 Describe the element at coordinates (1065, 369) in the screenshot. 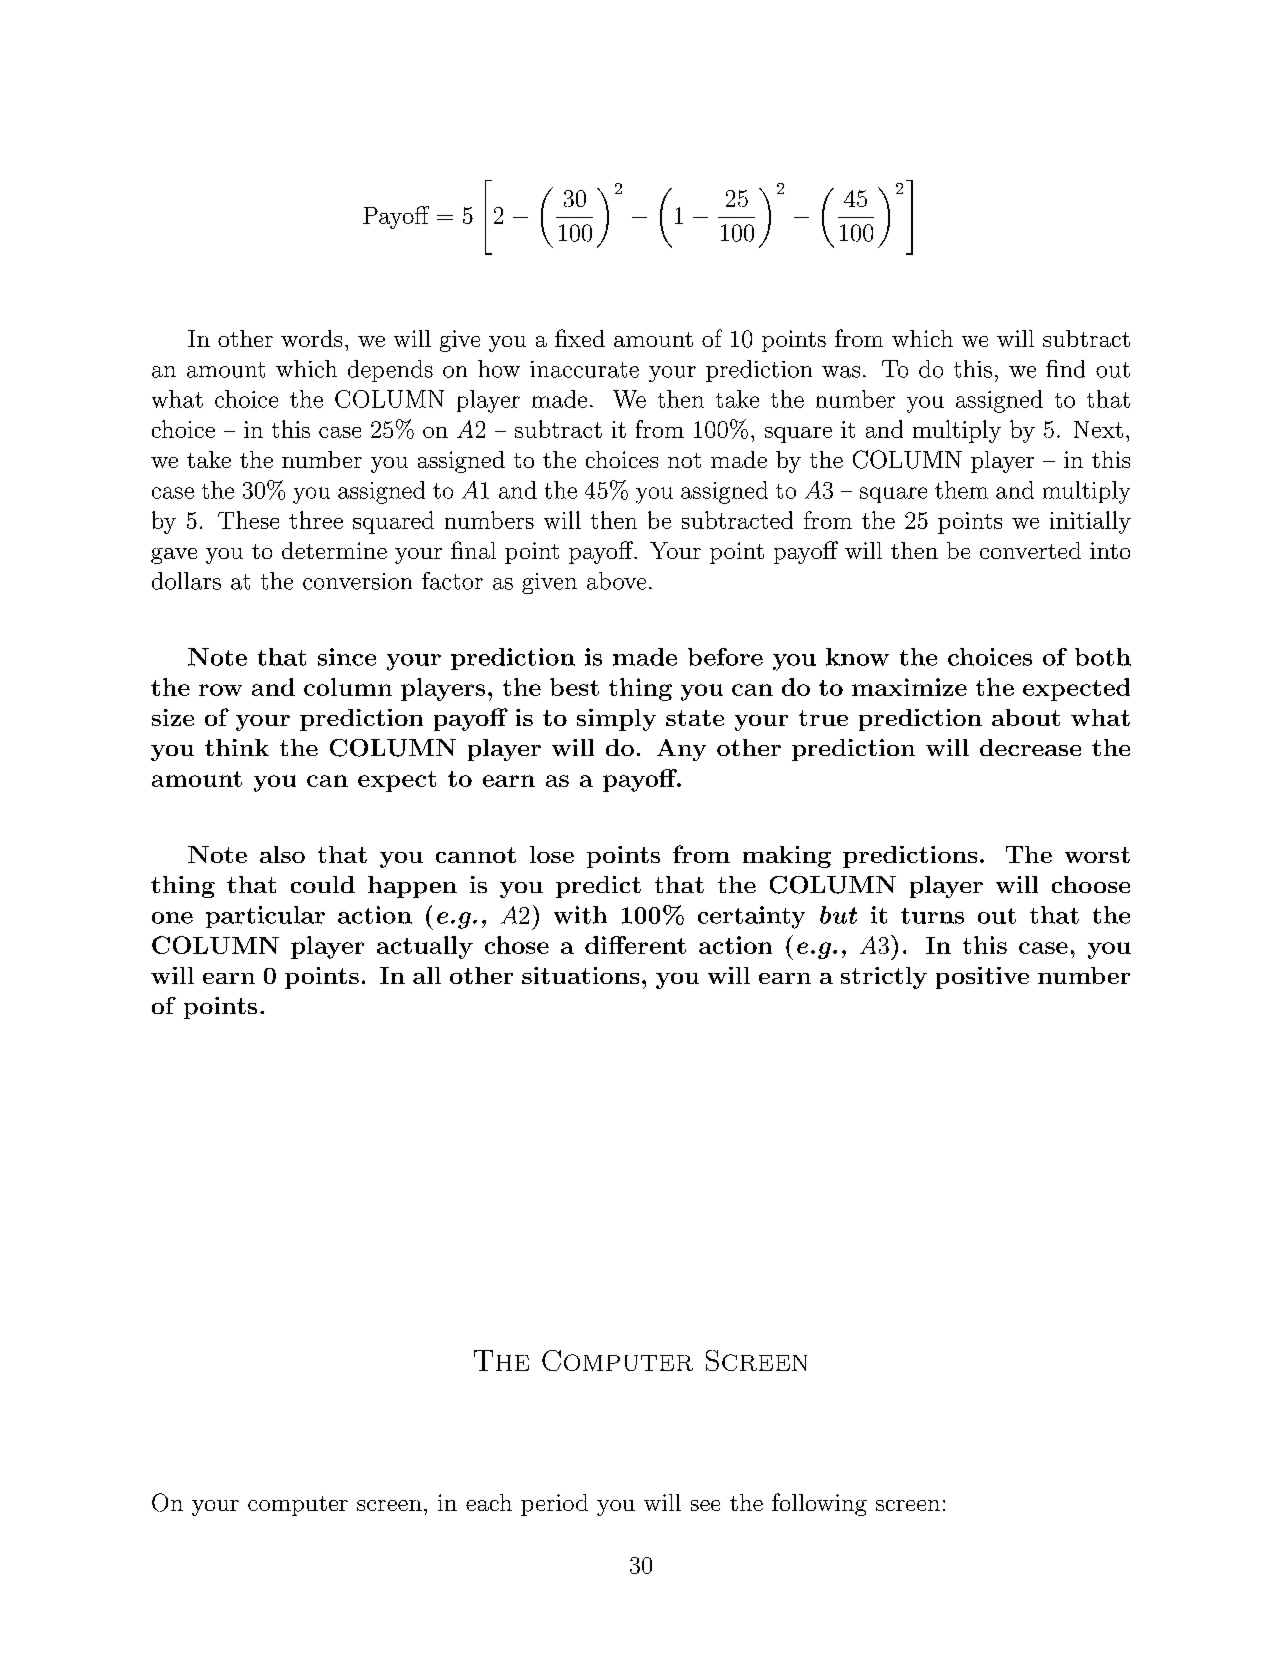

I see `find` at that location.
